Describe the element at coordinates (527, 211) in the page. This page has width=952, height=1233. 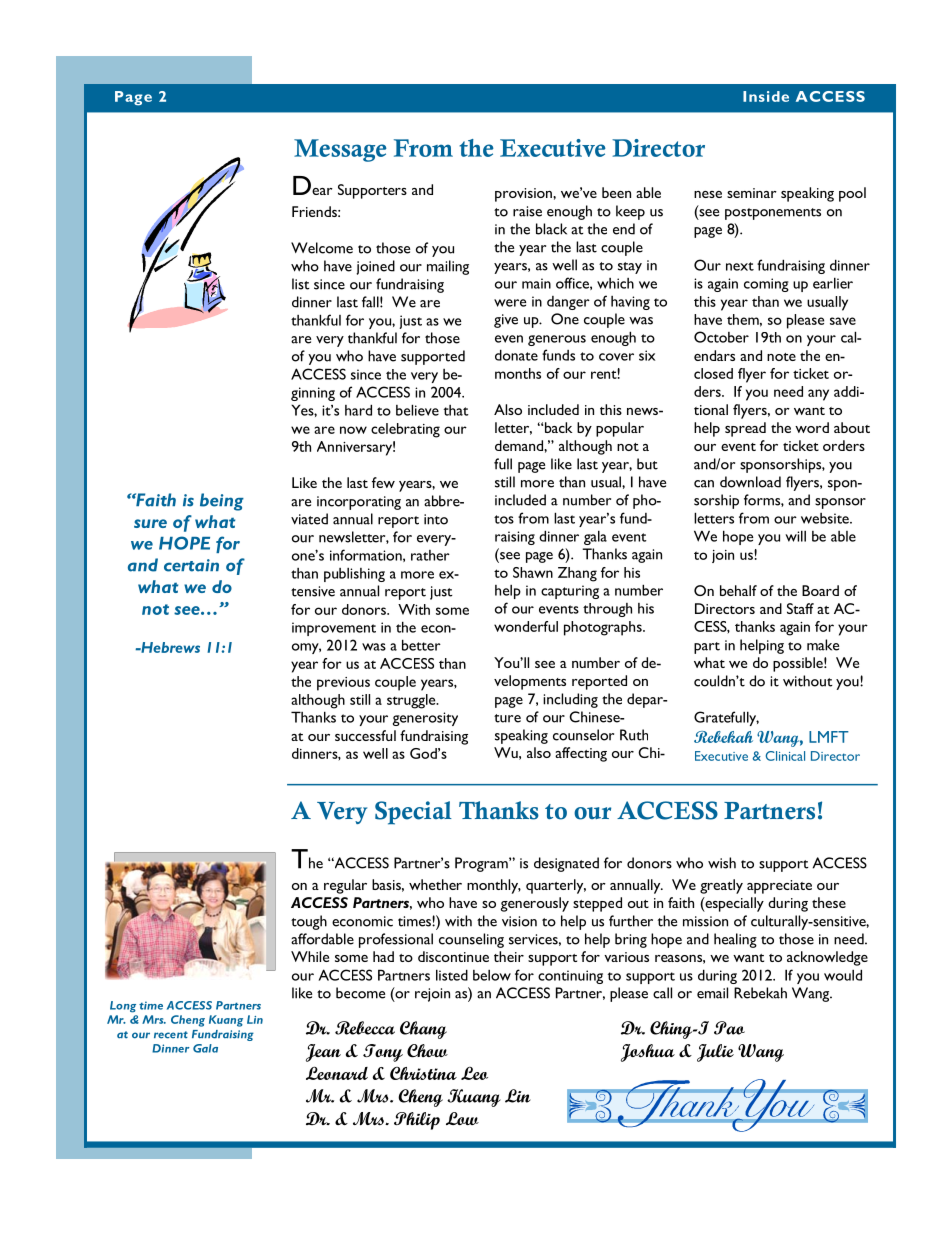
I see `raise` at that location.
